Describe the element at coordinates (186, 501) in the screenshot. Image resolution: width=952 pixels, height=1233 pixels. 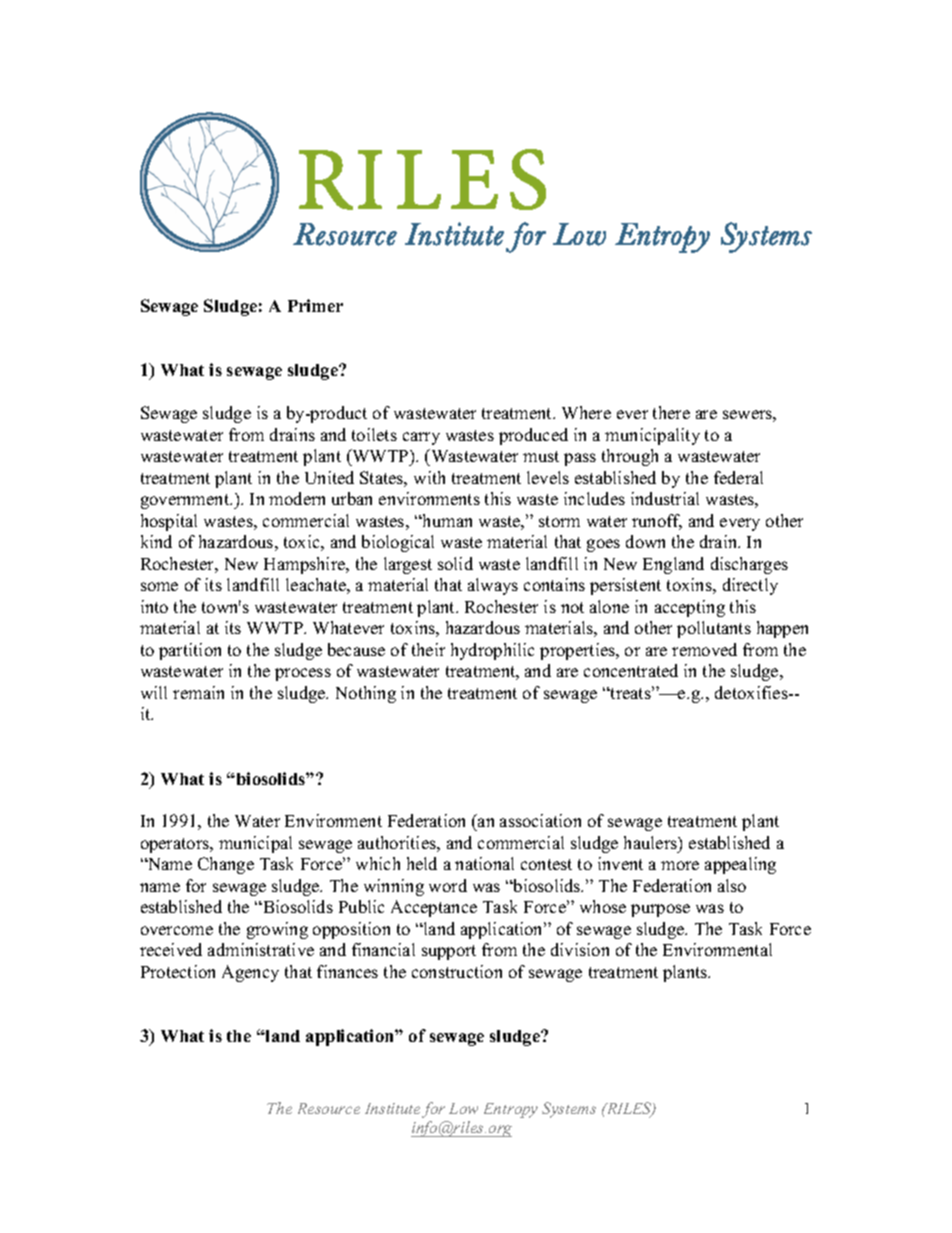
I see `government` at that location.
